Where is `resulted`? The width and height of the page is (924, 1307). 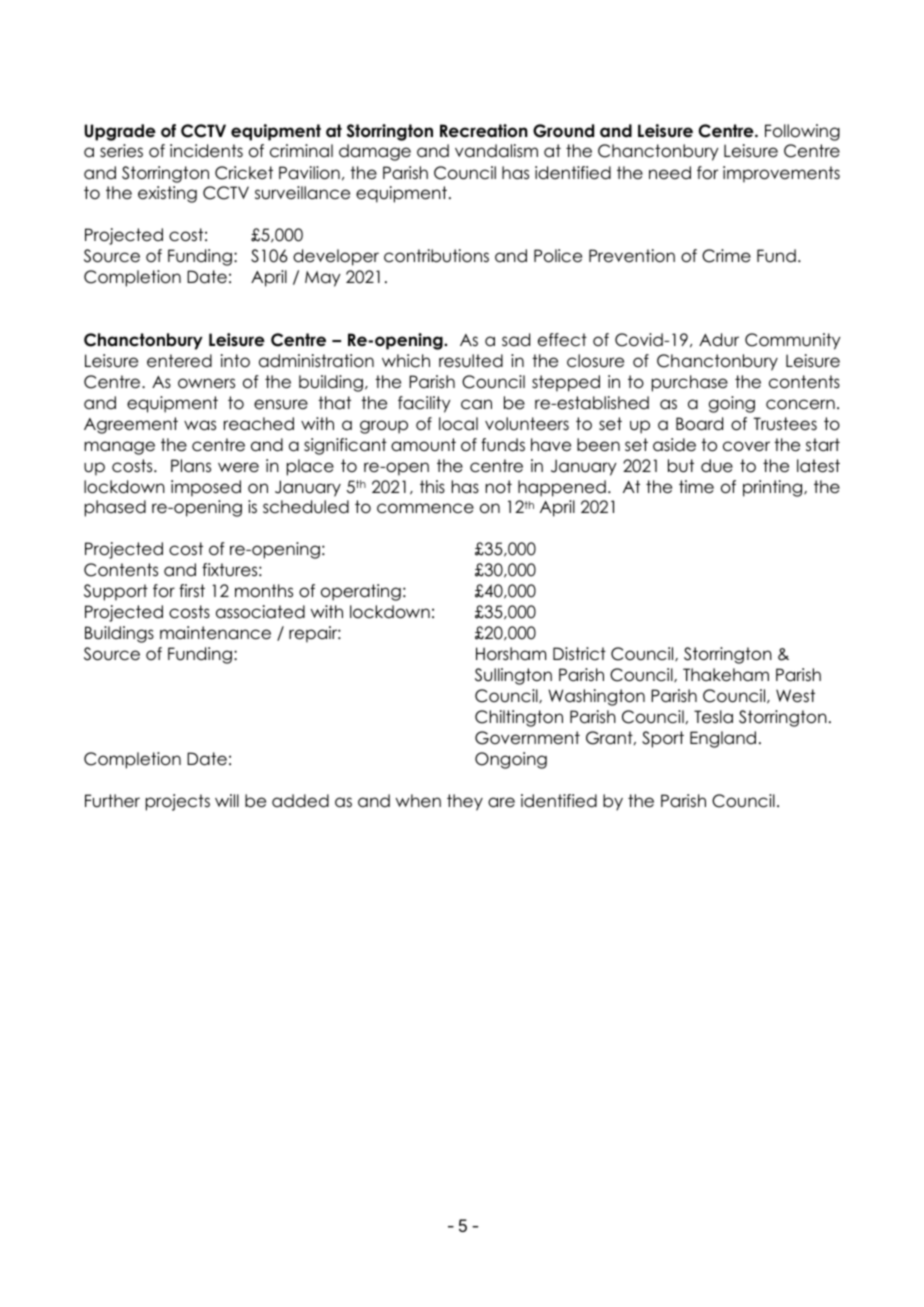
resulted is located at coordinates (471, 361).
